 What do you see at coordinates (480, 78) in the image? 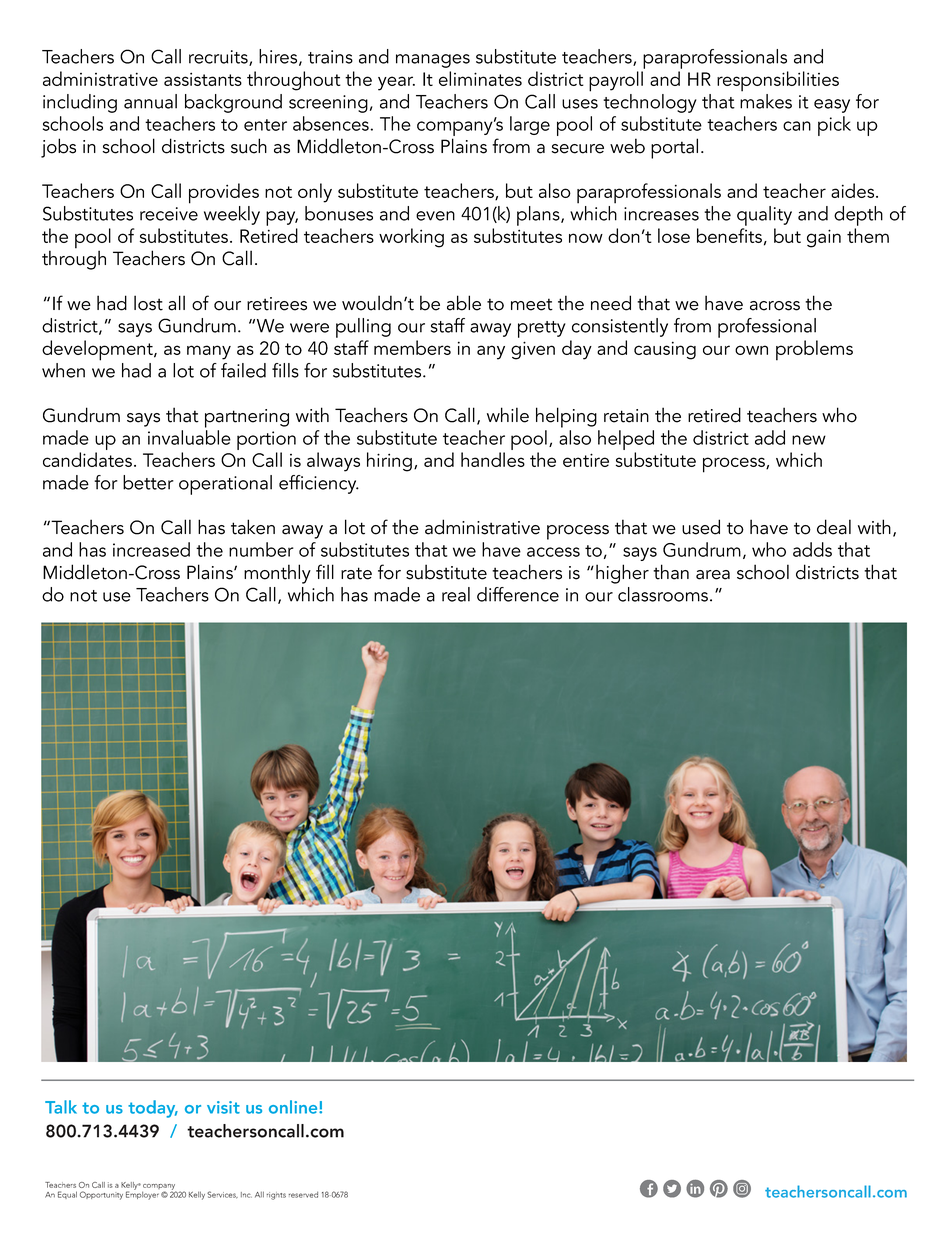
I see `eliminates` at bounding box center [480, 78].
